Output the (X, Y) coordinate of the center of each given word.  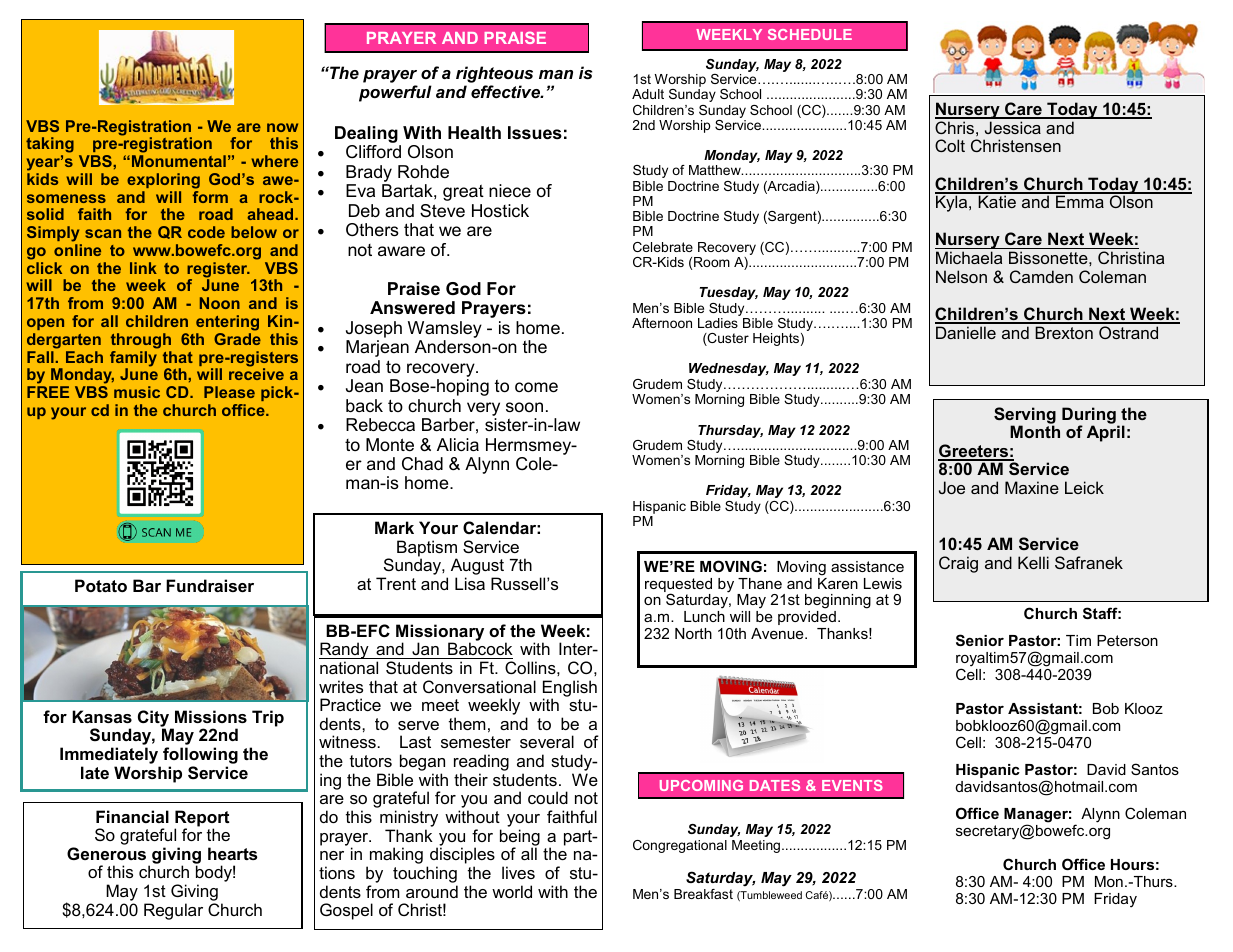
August (477, 568)
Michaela (969, 257)
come (536, 387)
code (206, 232)
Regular (173, 911)
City (155, 719)
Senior (980, 640)
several (547, 741)
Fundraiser (210, 585)
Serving (1025, 416)
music (137, 392)
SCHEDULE (810, 34)
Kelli (1033, 562)
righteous (494, 76)
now (282, 127)
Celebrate (663, 247)
